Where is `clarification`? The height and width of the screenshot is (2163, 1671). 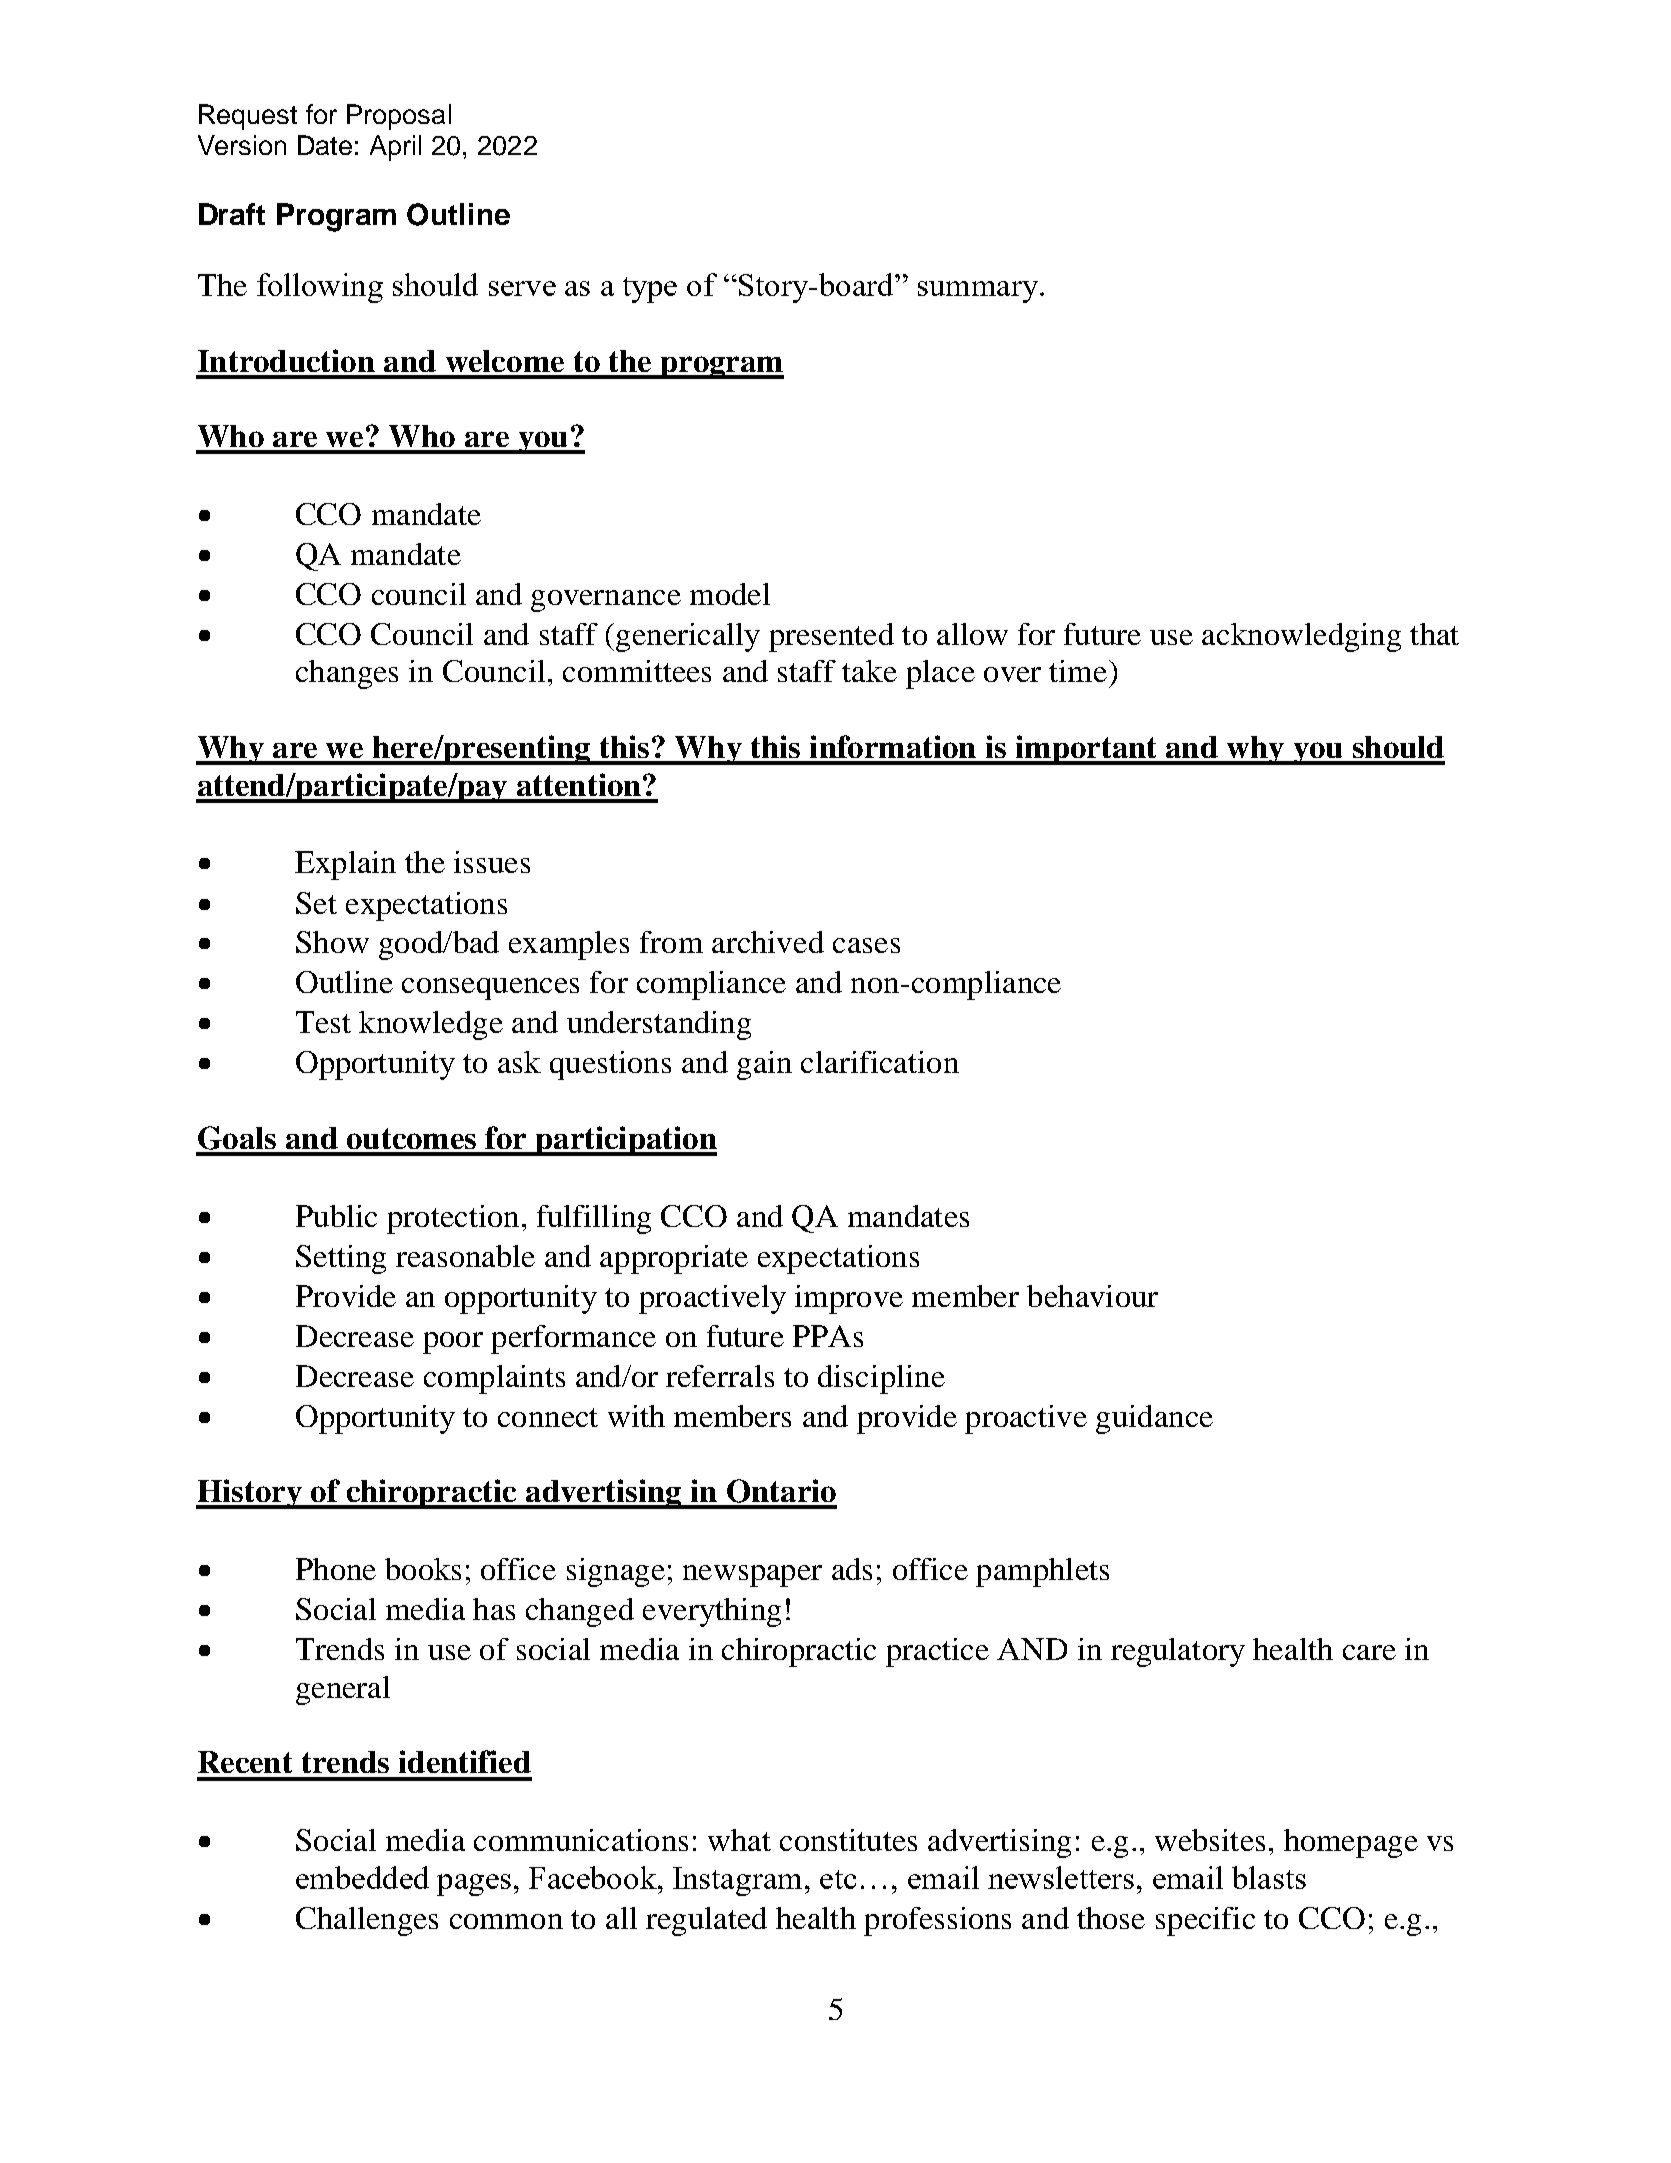
clarification is located at coordinates (880, 1062).
